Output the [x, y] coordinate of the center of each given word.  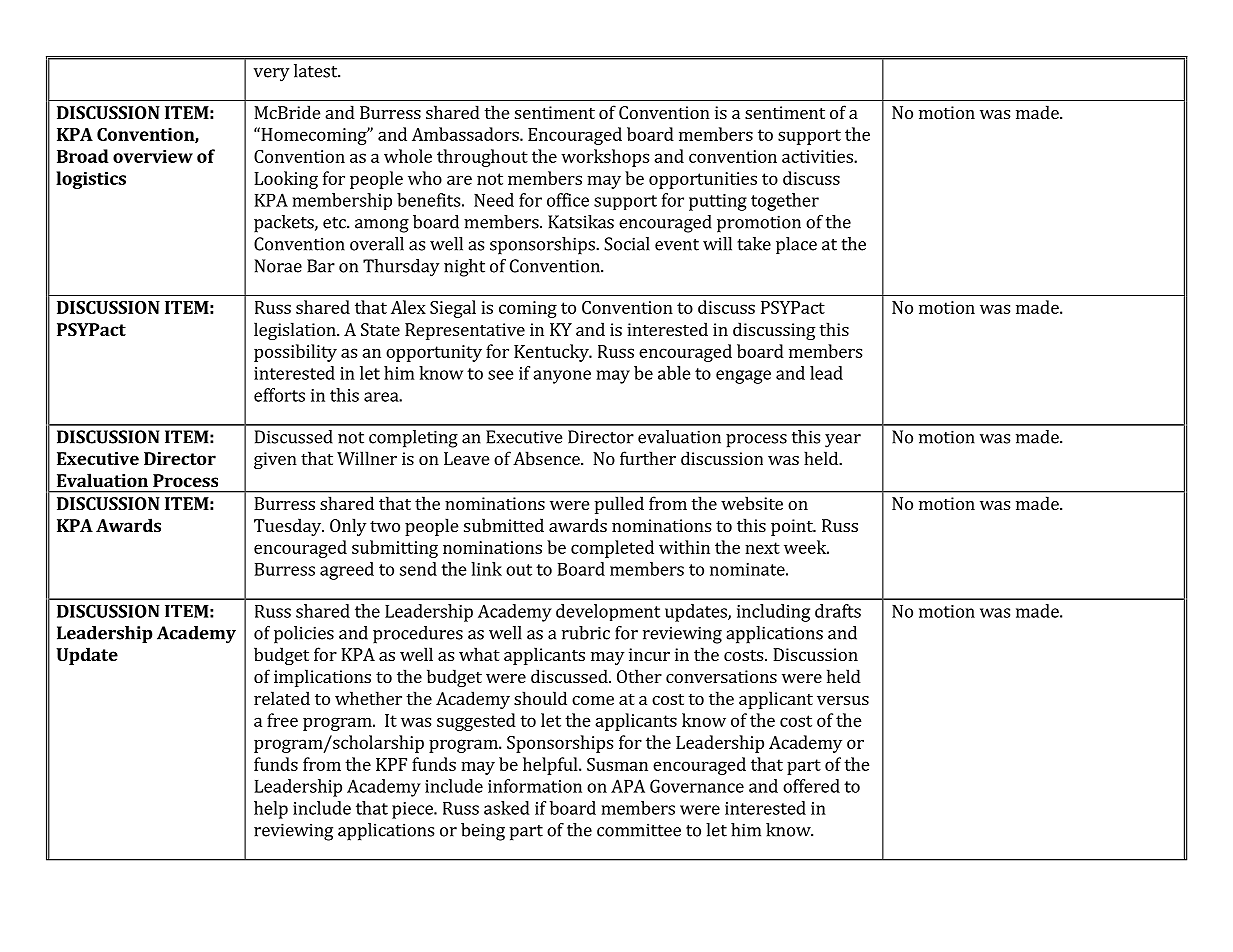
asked [507, 808]
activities [818, 156]
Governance [697, 786]
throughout [482, 158]
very [271, 75]
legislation [296, 331]
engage [743, 377]
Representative [465, 331]
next [762, 548]
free [282, 720]
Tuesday [288, 527]
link [486, 569]
